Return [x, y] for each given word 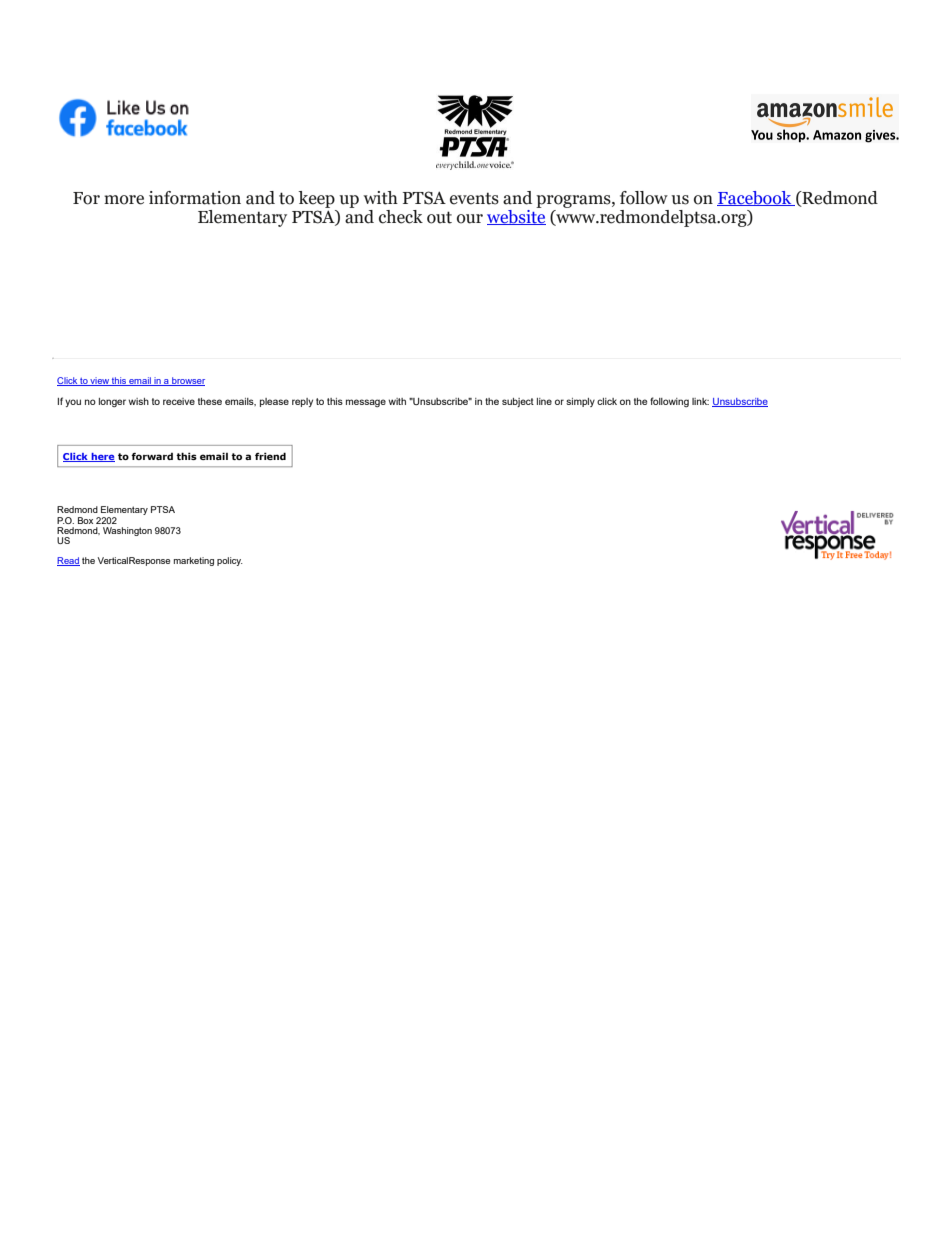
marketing [194, 561]
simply [580, 402]
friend [270, 456]
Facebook [755, 198]
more [124, 200]
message [366, 403]
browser [187, 381]
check [401, 217]
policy [230, 561]
